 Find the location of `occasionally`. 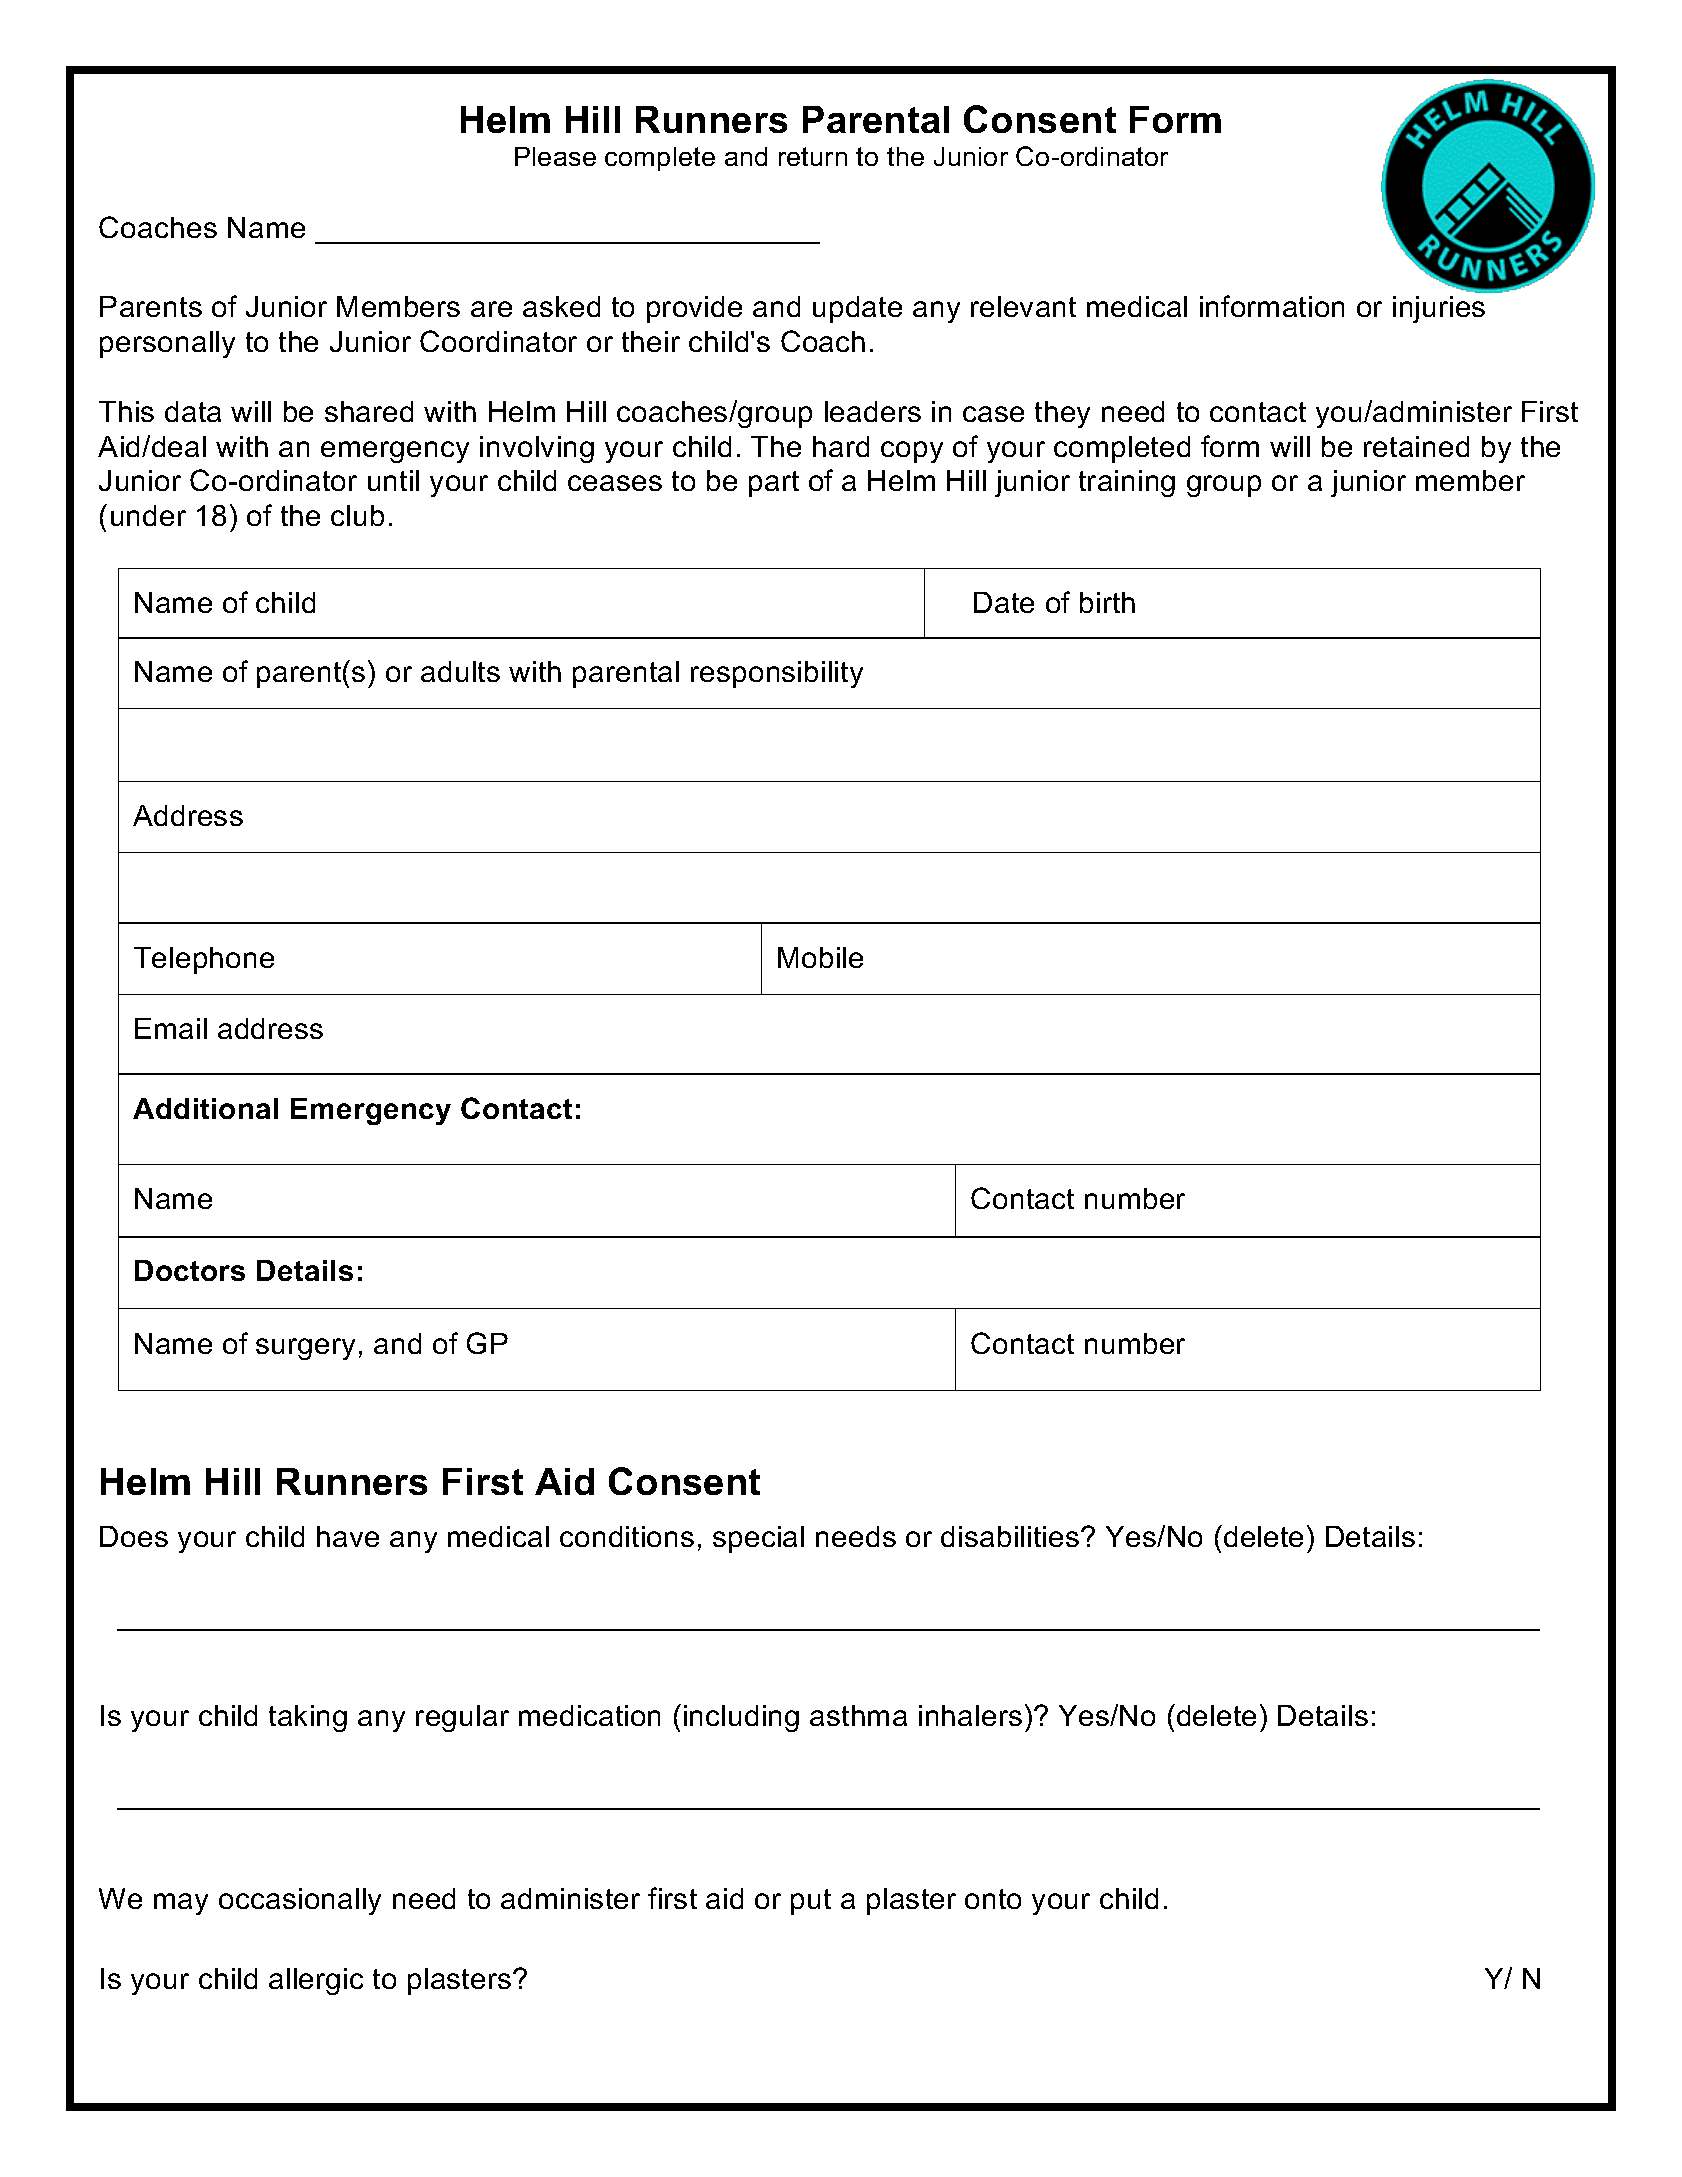

occasionally is located at coordinates (300, 1901).
